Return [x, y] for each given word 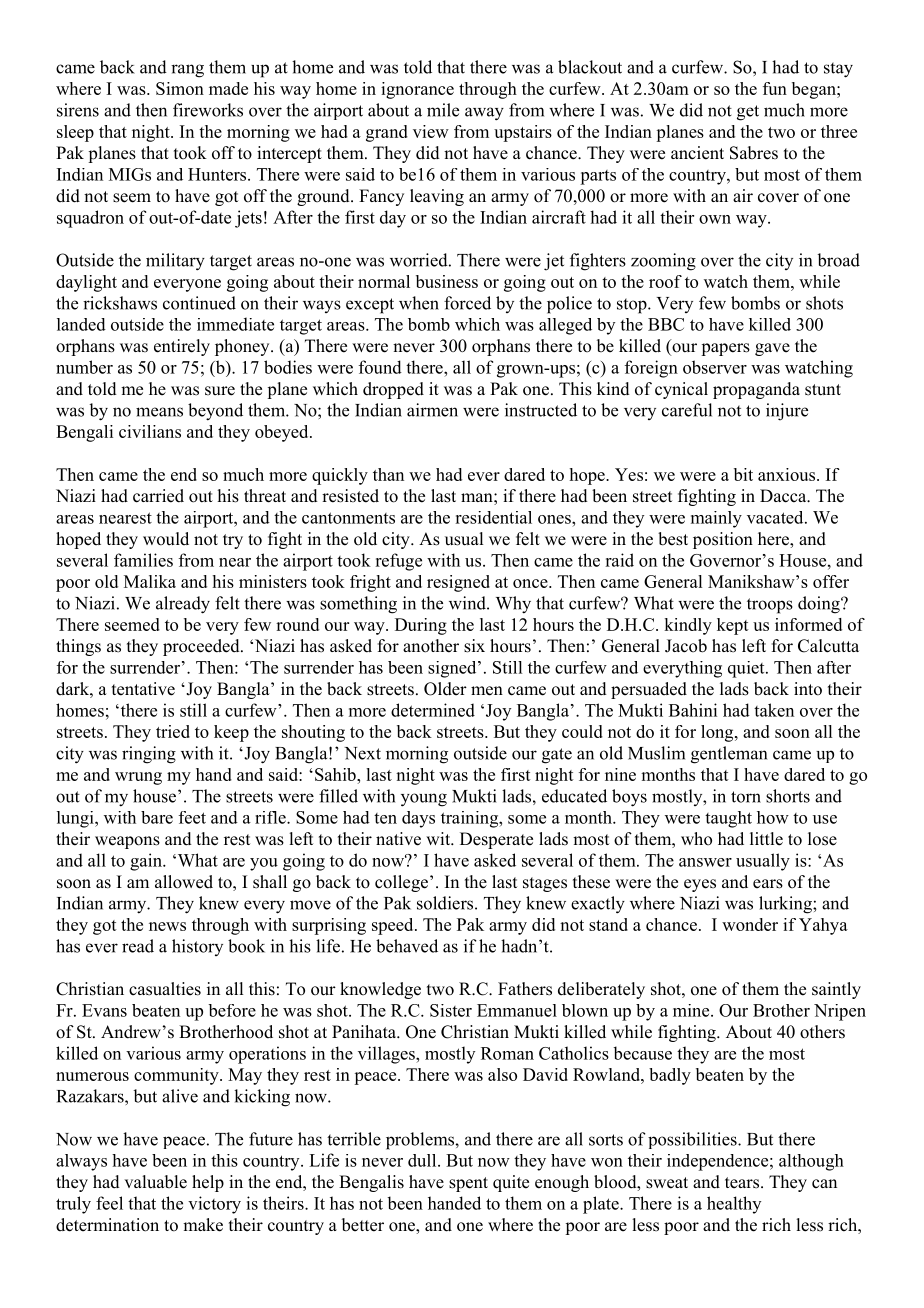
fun [775, 88]
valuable [155, 1182]
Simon [180, 88]
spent [468, 1184]
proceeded [202, 647]
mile [443, 110]
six [474, 646]
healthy [734, 1205]
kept [733, 626]
